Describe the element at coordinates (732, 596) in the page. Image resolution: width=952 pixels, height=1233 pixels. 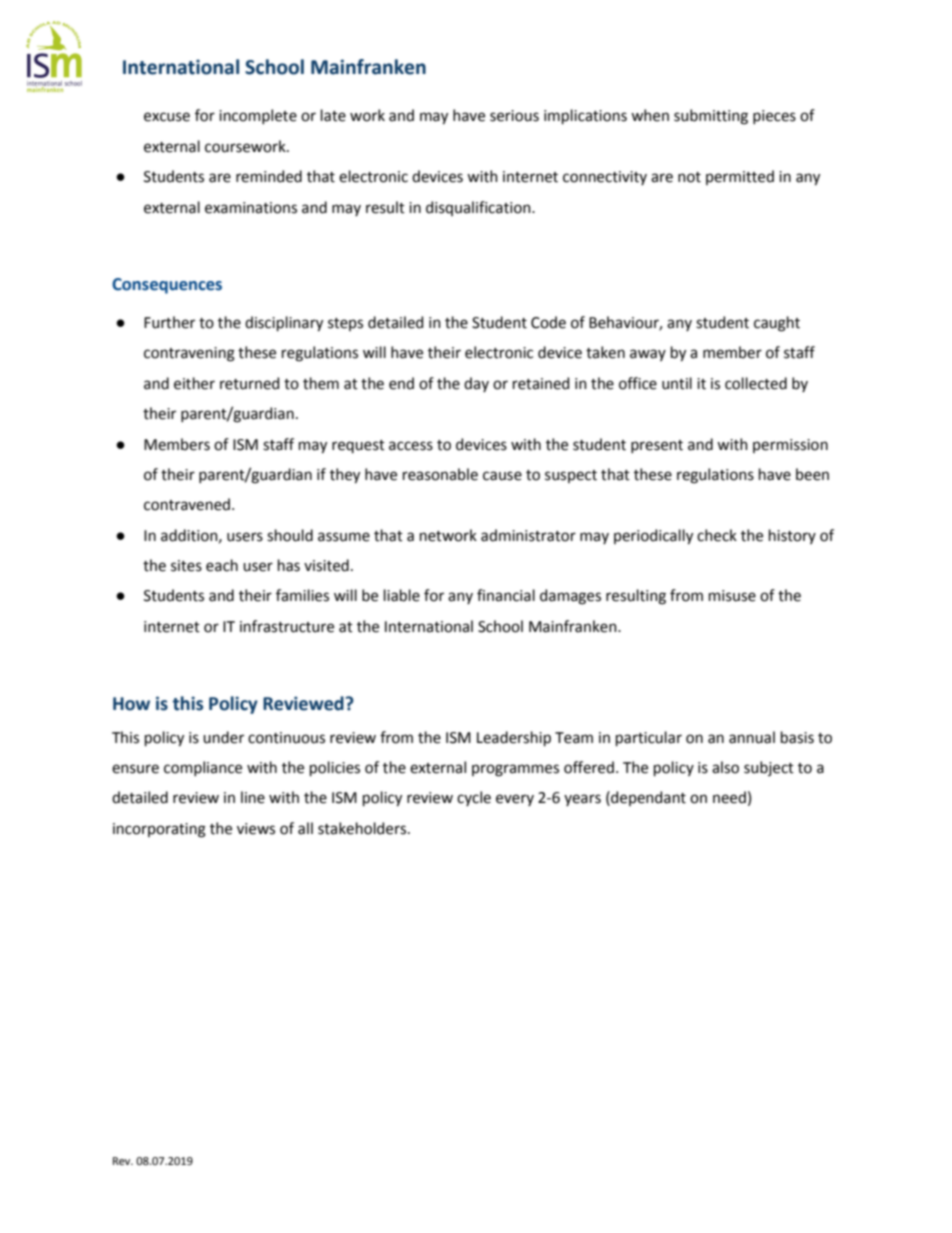
I see `misuse` at that location.
